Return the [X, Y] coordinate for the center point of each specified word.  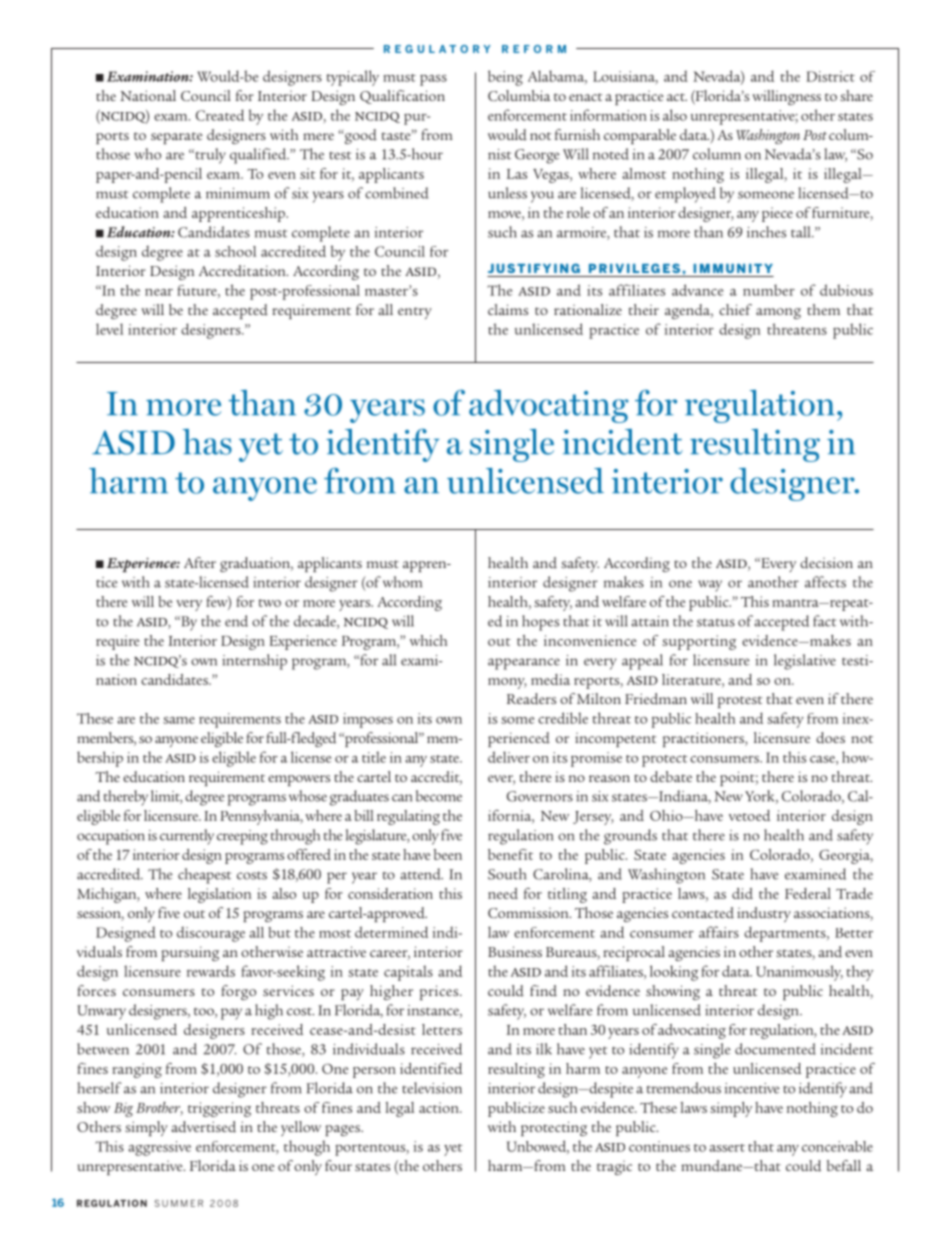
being [505, 78]
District [830, 76]
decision [826, 563]
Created [220, 115]
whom [402, 582]
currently [187, 837]
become [439, 796]
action [440, 1107]
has [207, 442]
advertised [203, 1127]
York [761, 797]
